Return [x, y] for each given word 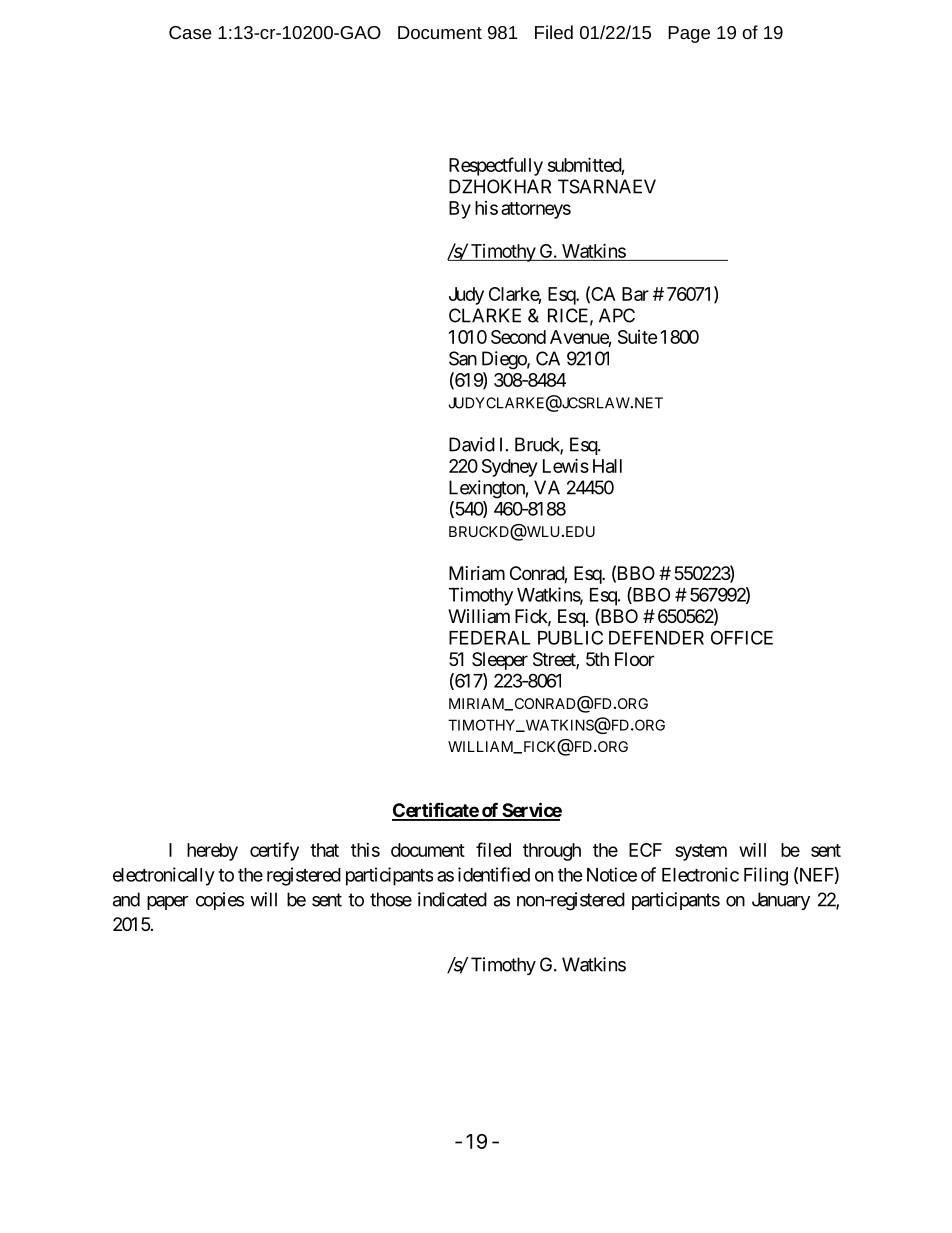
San [463, 358]
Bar [635, 294]
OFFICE [742, 637]
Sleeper [500, 661]
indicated [452, 899]
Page [689, 34]
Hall [607, 466]
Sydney [509, 468]
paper [167, 903]
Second [518, 337]
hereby [212, 852]
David [472, 444]
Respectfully [496, 166]
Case [190, 32]
